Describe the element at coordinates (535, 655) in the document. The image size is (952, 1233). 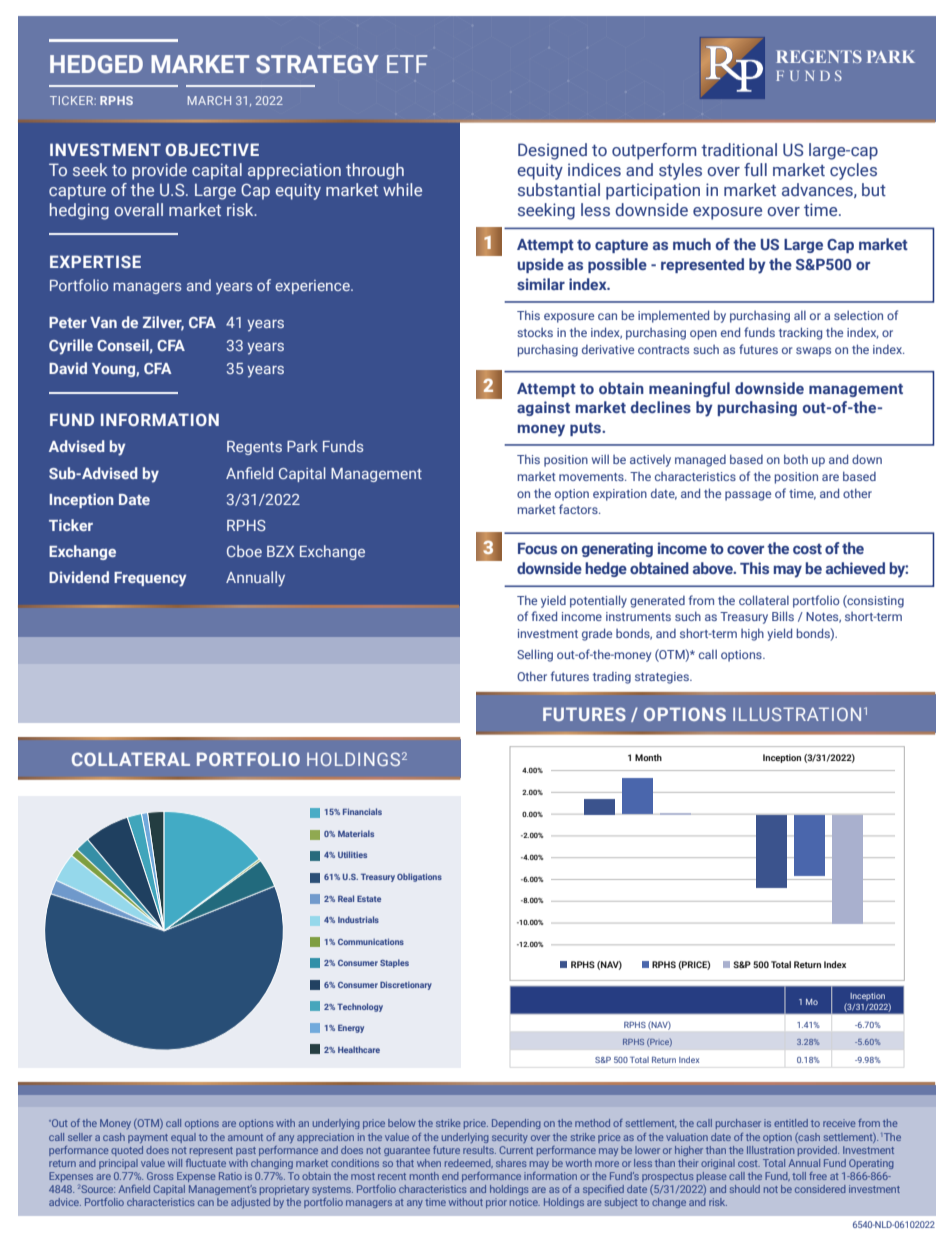
I see `Selling` at that location.
